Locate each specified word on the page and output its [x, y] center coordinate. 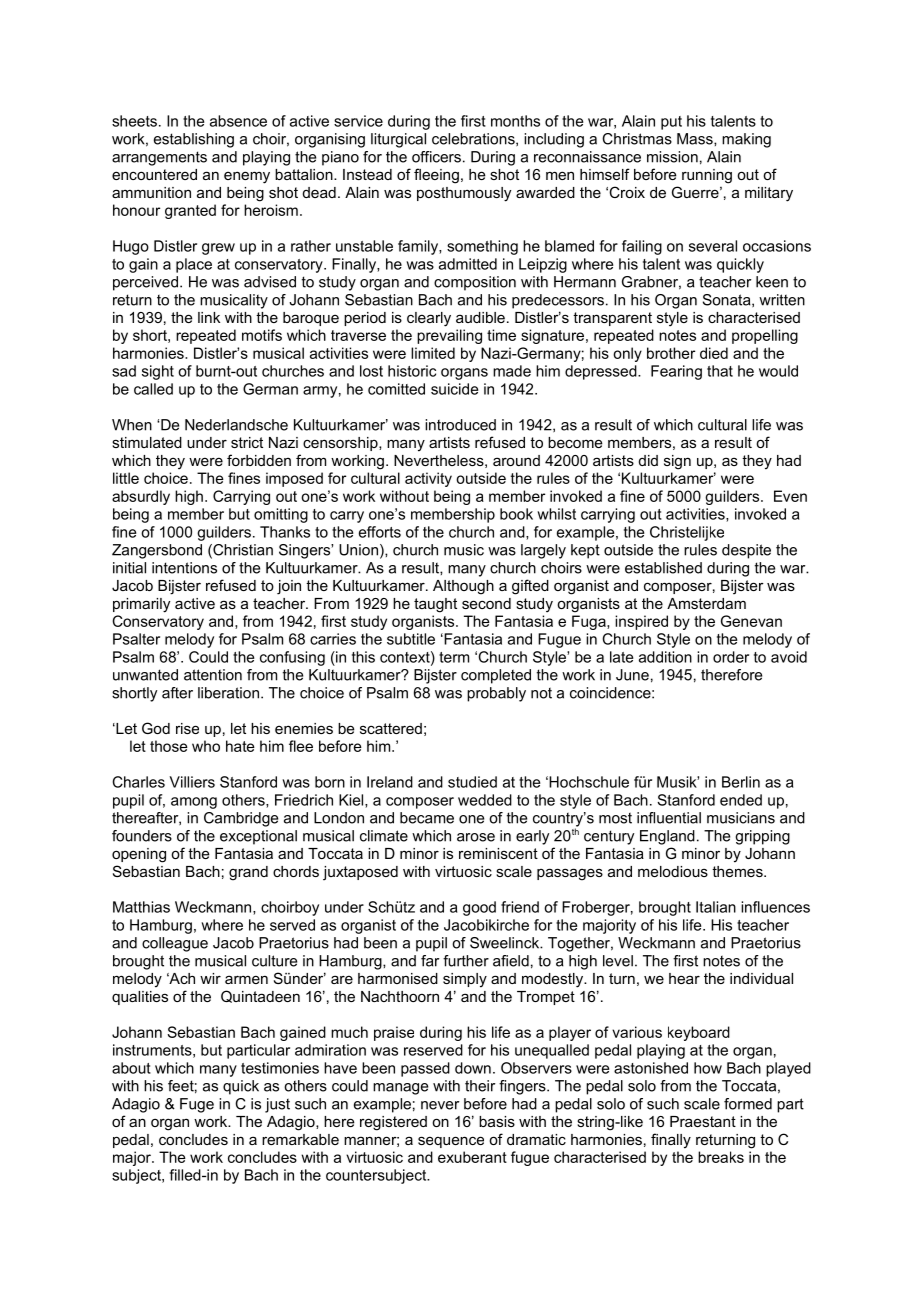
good [479, 908]
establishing [194, 140]
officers [436, 157]
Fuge [197, 1105]
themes [738, 871]
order [731, 657]
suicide [454, 389]
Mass [696, 139]
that [720, 371]
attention [213, 675]
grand [248, 873]
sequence [451, 1142]
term [454, 657]
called [153, 389]
